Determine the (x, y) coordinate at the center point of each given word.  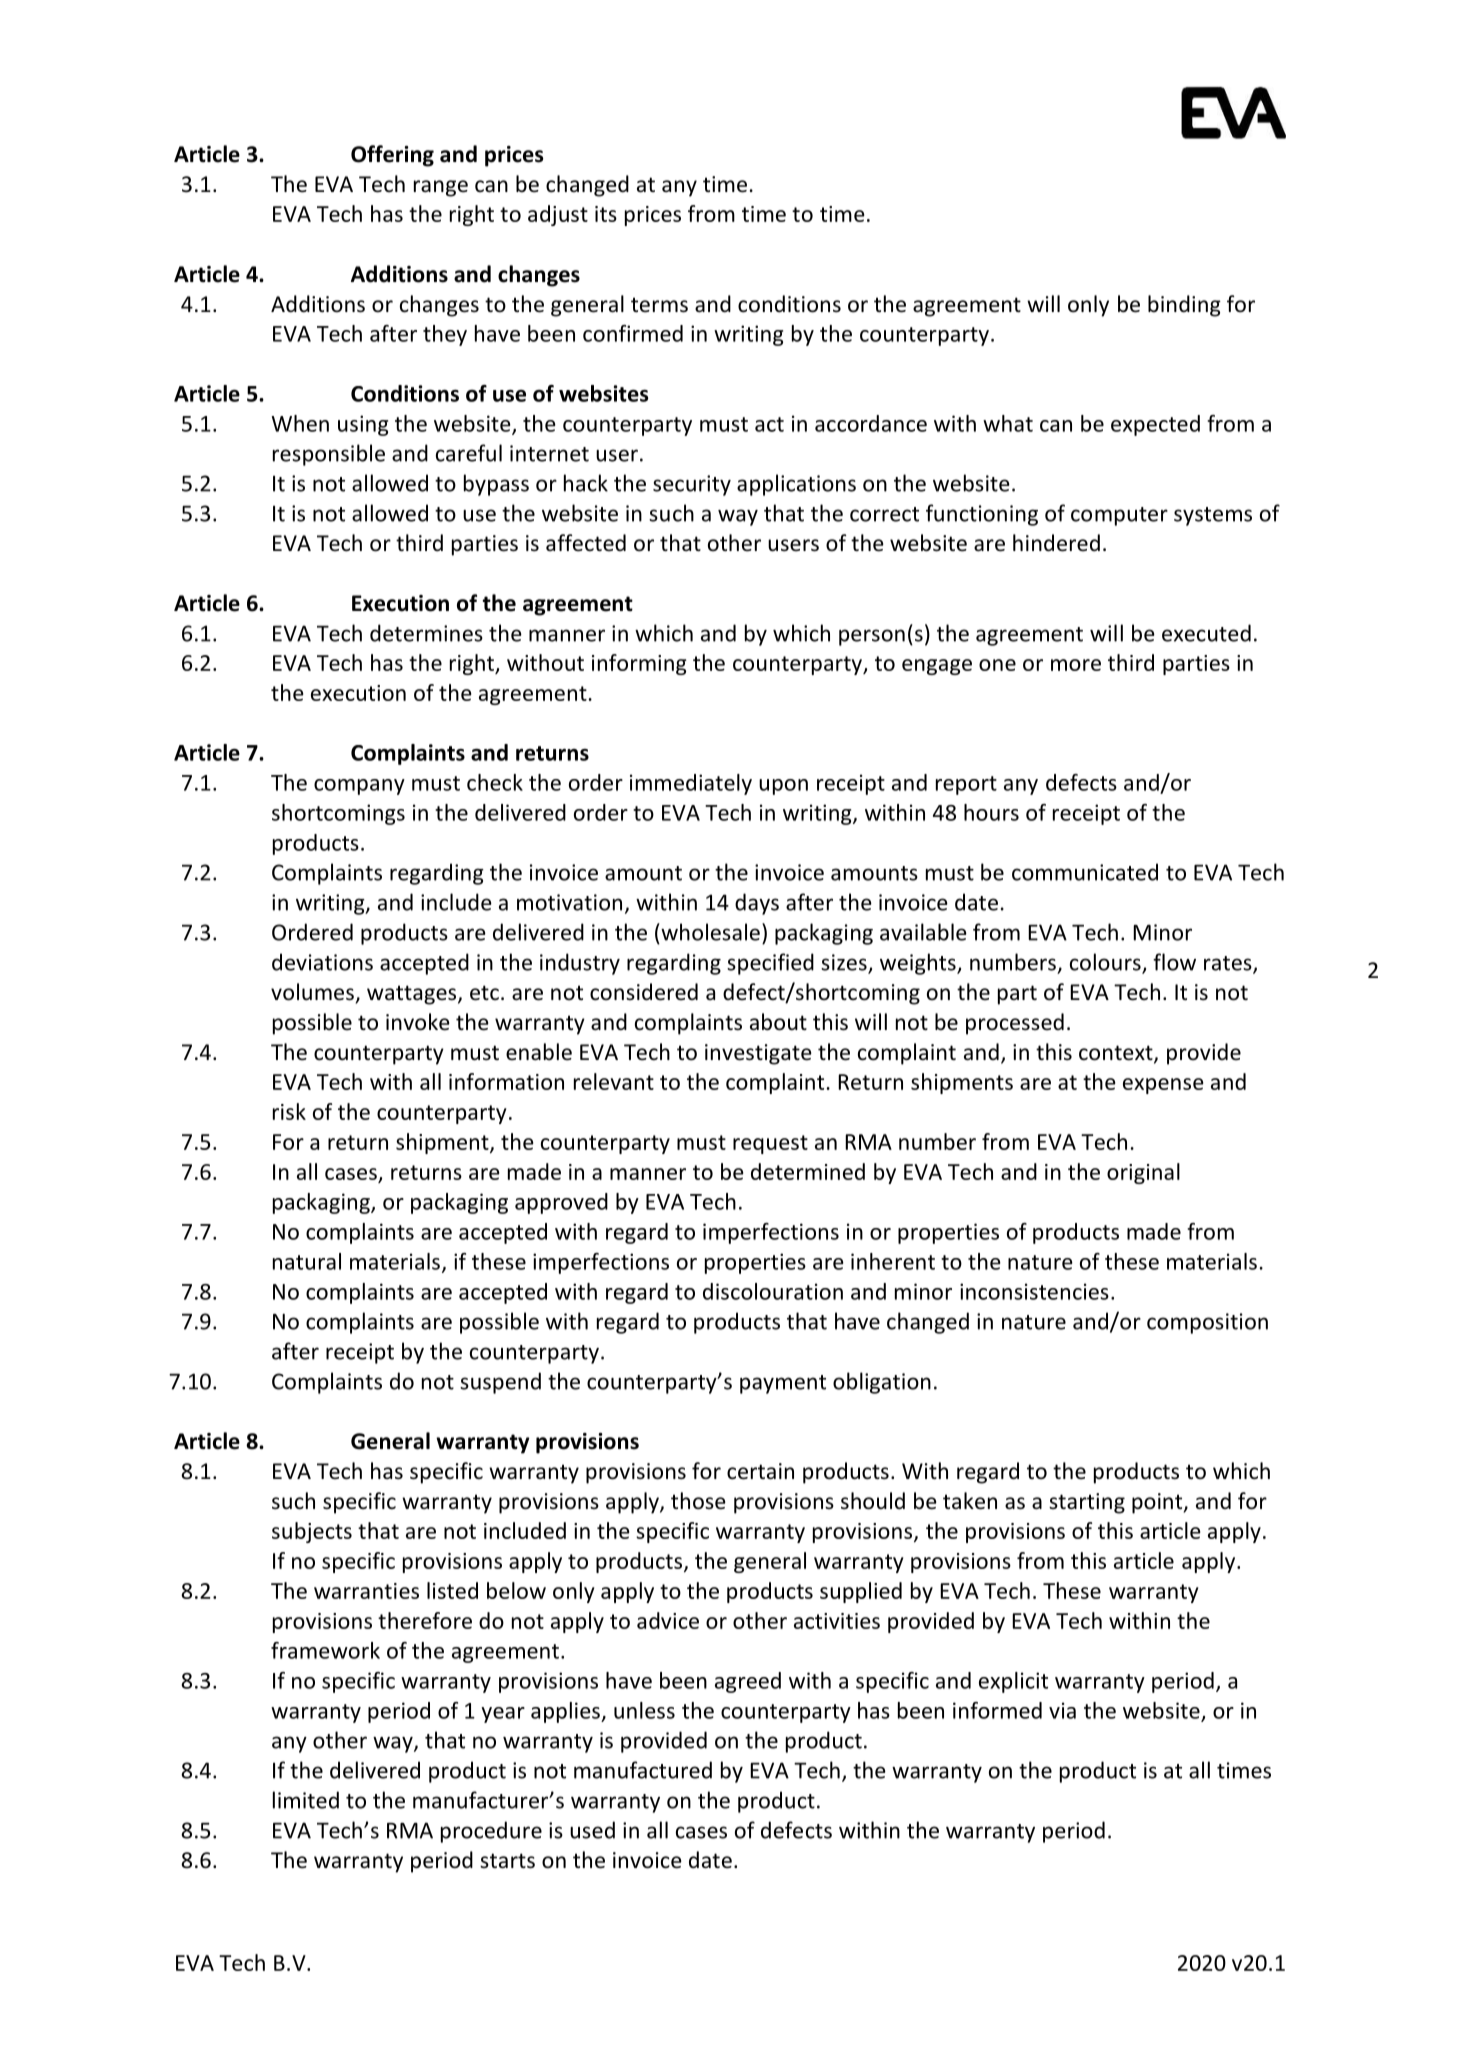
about (778, 1022)
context (1117, 1054)
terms (659, 305)
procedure (491, 1832)
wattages (413, 995)
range (441, 188)
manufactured (643, 1770)
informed (997, 1710)
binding (1184, 306)
